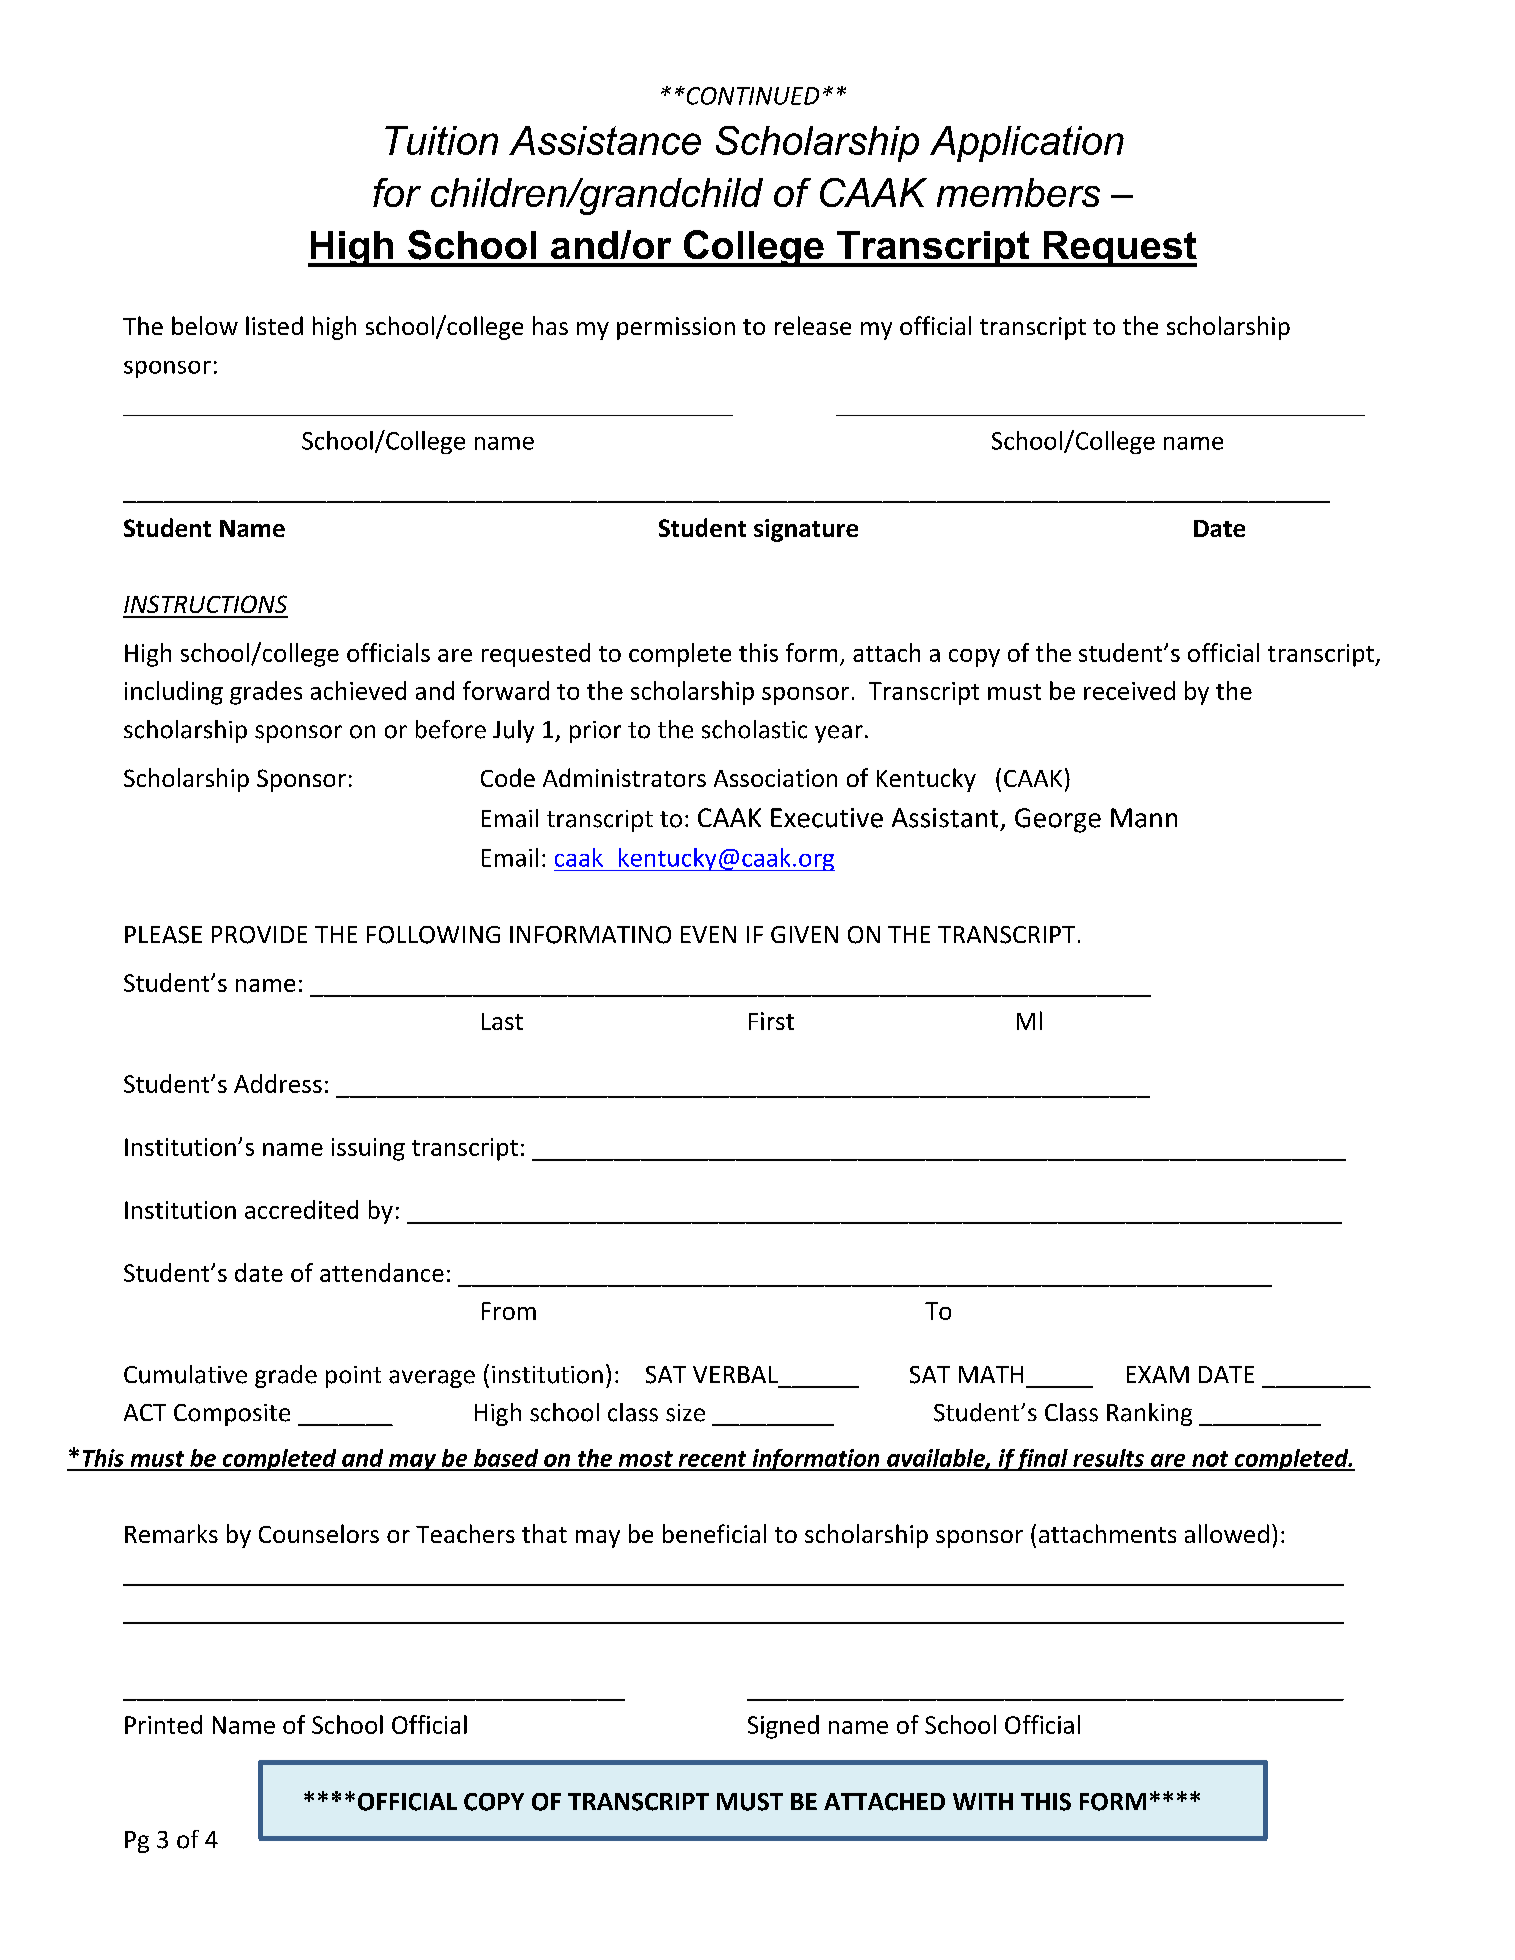 This image has width=1515, height=1960. Describe the element at coordinates (1027, 144) in the image. I see `Application` at that location.
